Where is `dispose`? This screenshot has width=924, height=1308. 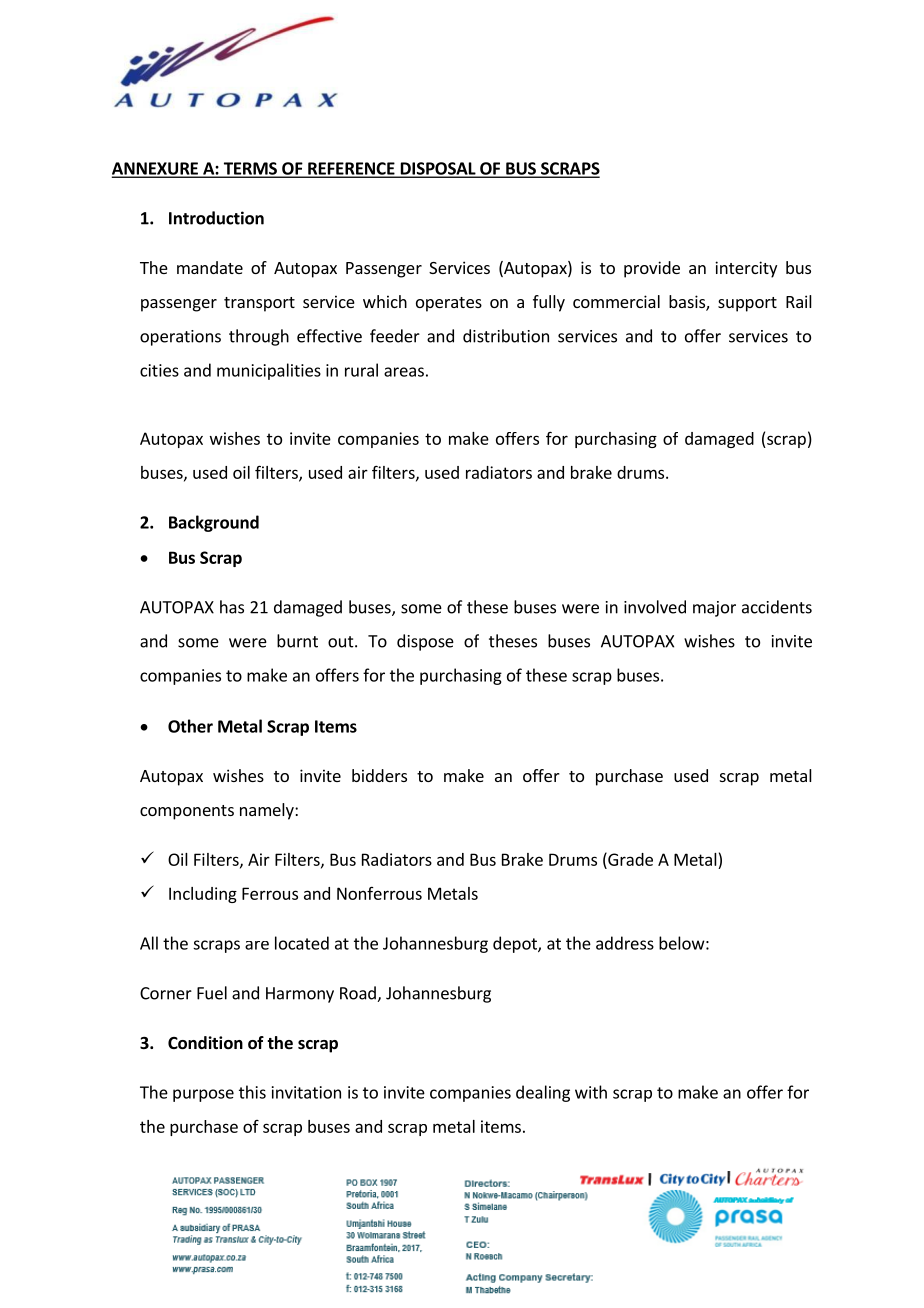 dispose is located at coordinates (425, 642).
